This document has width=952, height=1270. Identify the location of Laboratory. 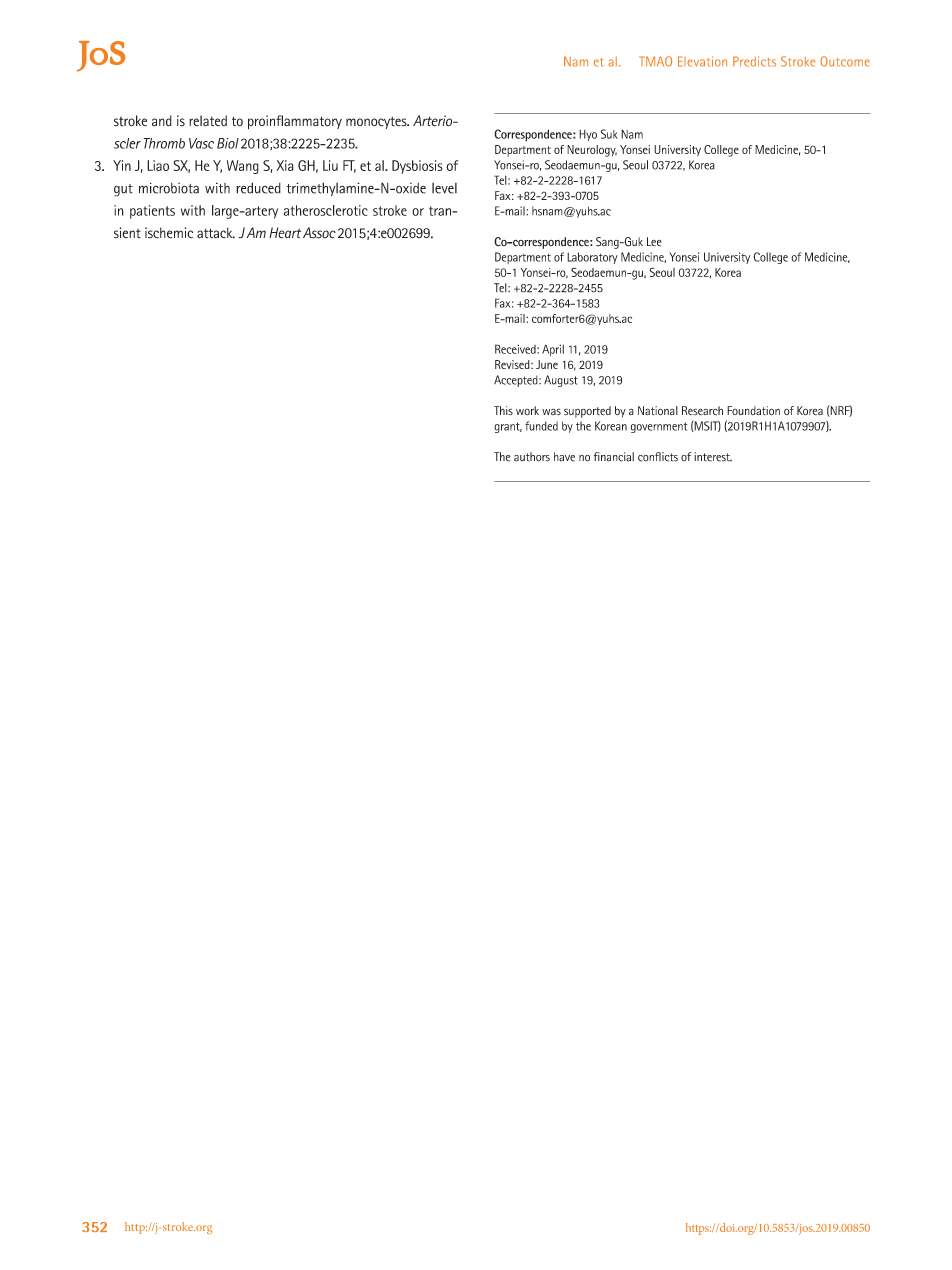
(592, 258).
